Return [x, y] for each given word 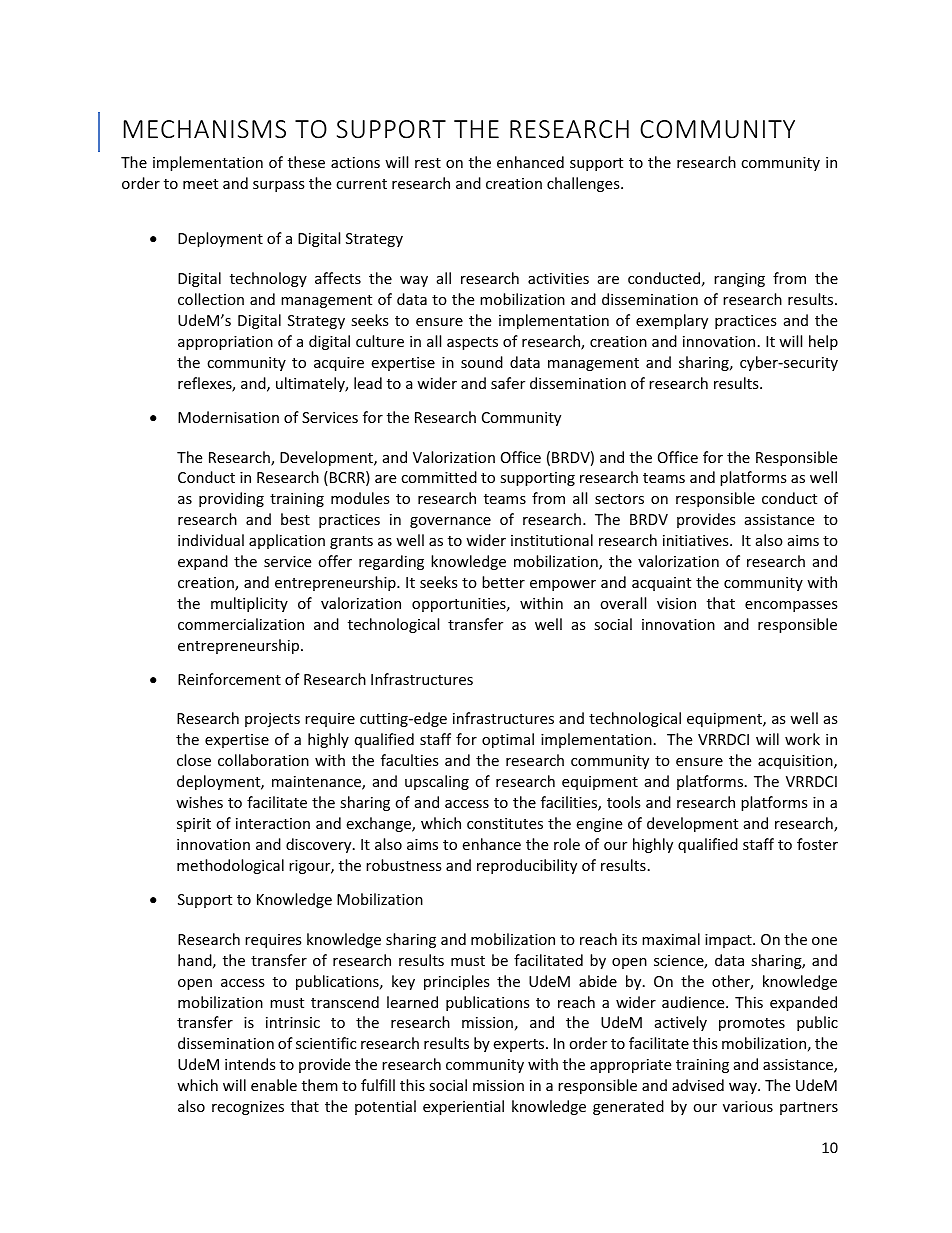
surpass [279, 186]
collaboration [263, 760]
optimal [508, 740]
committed [439, 477]
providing [231, 499]
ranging [739, 280]
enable [274, 1085]
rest [428, 163]
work [802, 739]
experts [520, 1045]
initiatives [697, 540]
